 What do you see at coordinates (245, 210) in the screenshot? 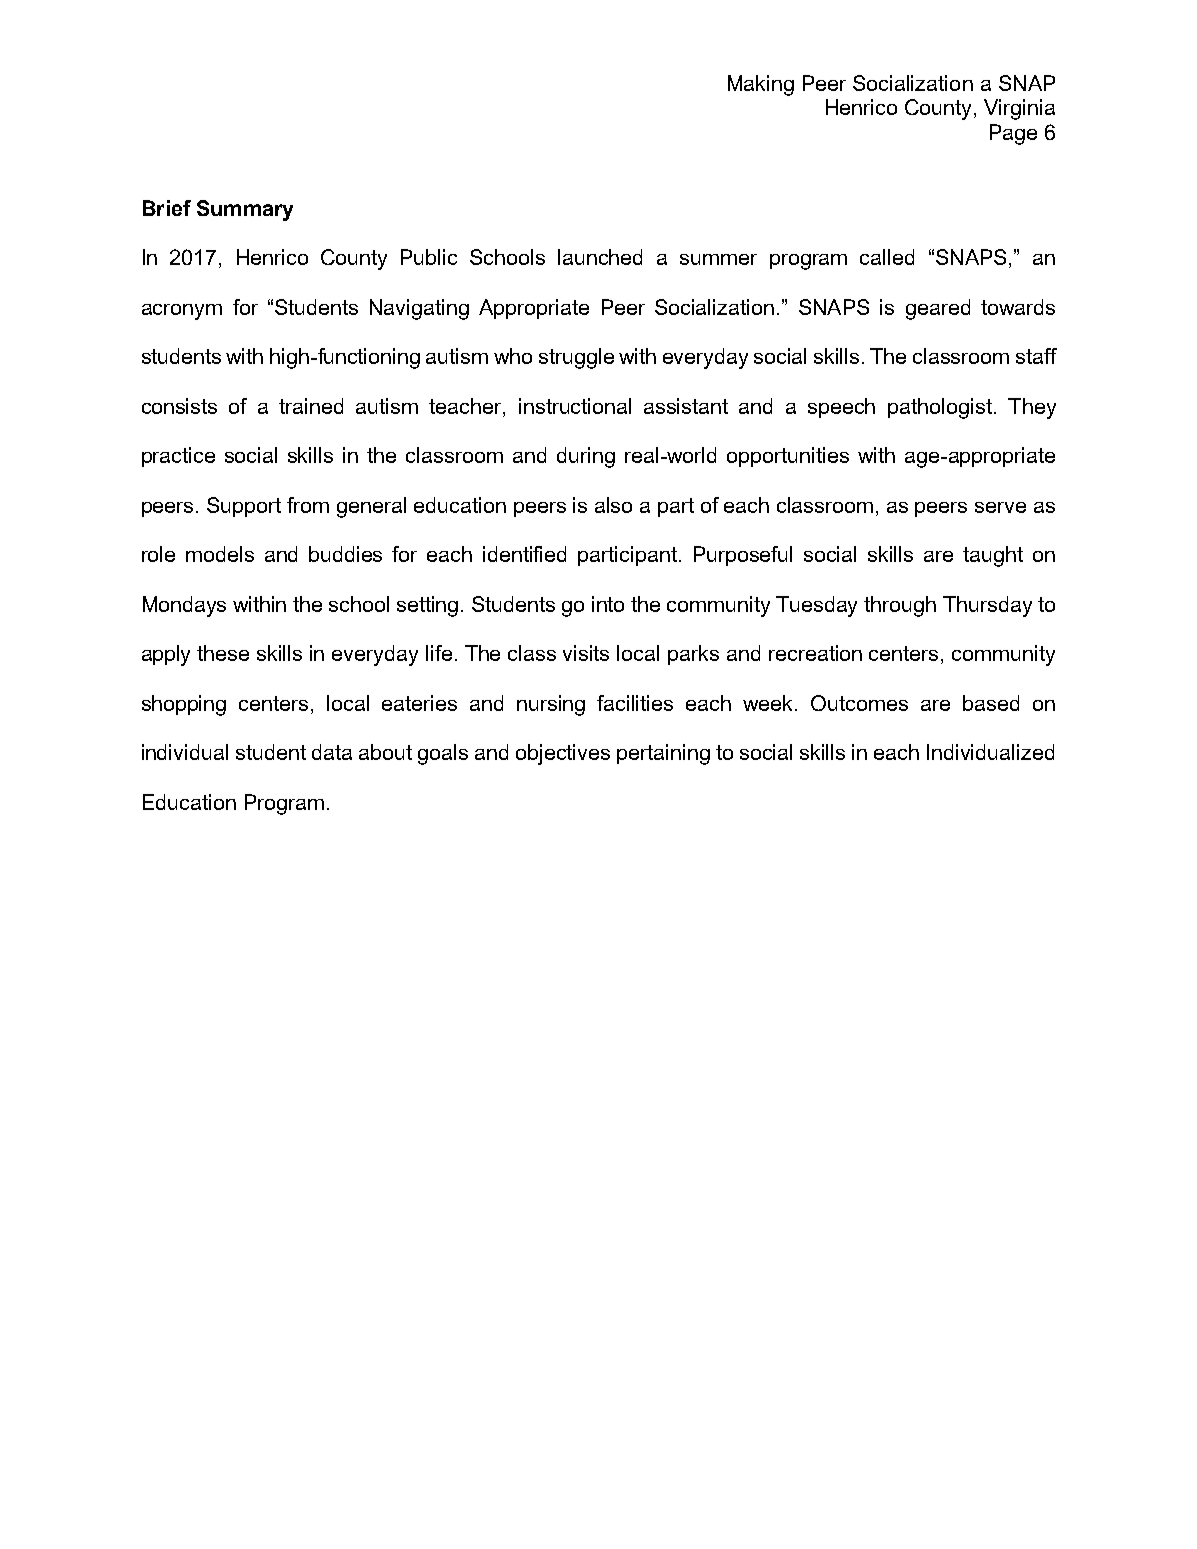
I see `Summary` at bounding box center [245, 210].
